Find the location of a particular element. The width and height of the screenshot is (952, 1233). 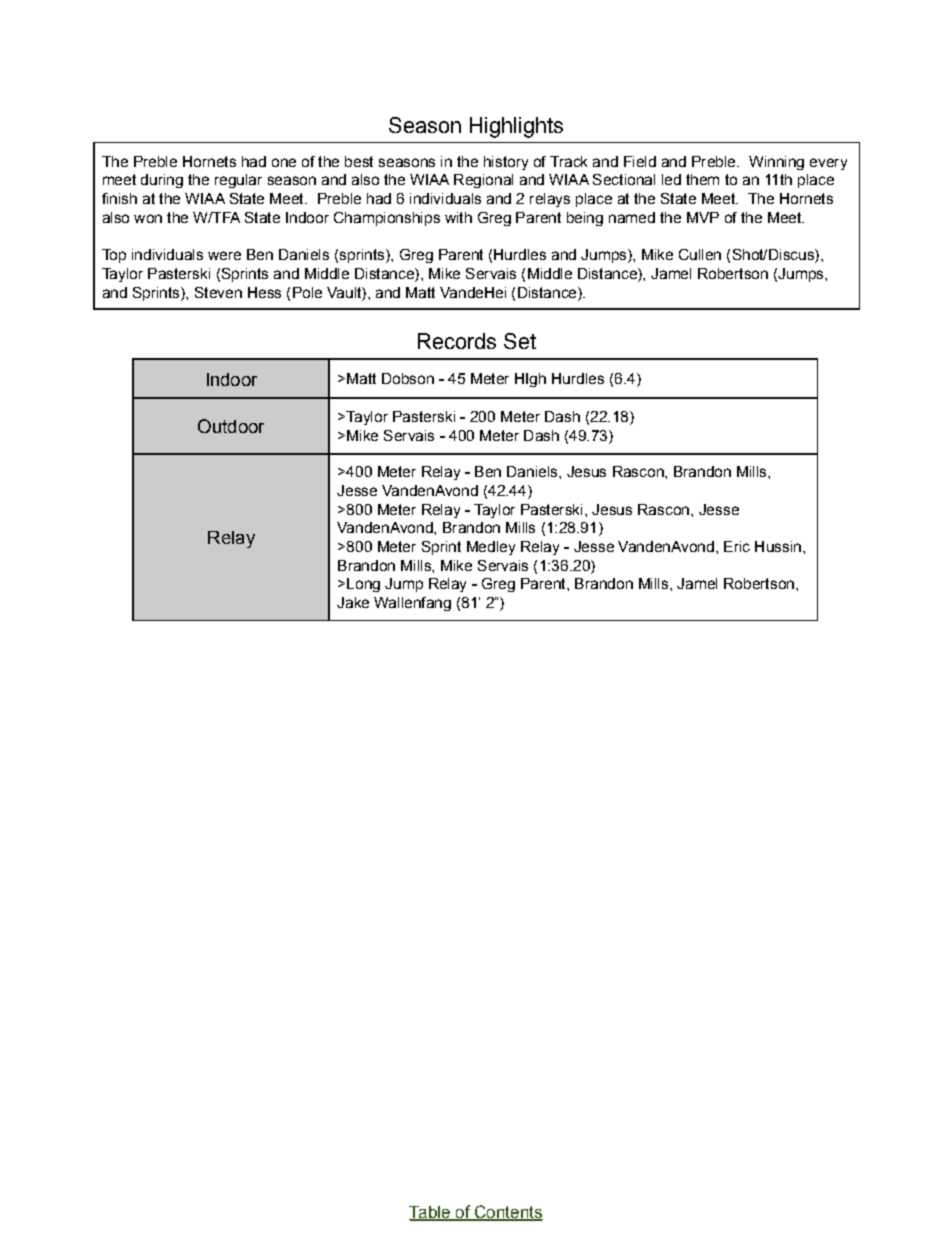

Jake is located at coordinates (353, 602).
